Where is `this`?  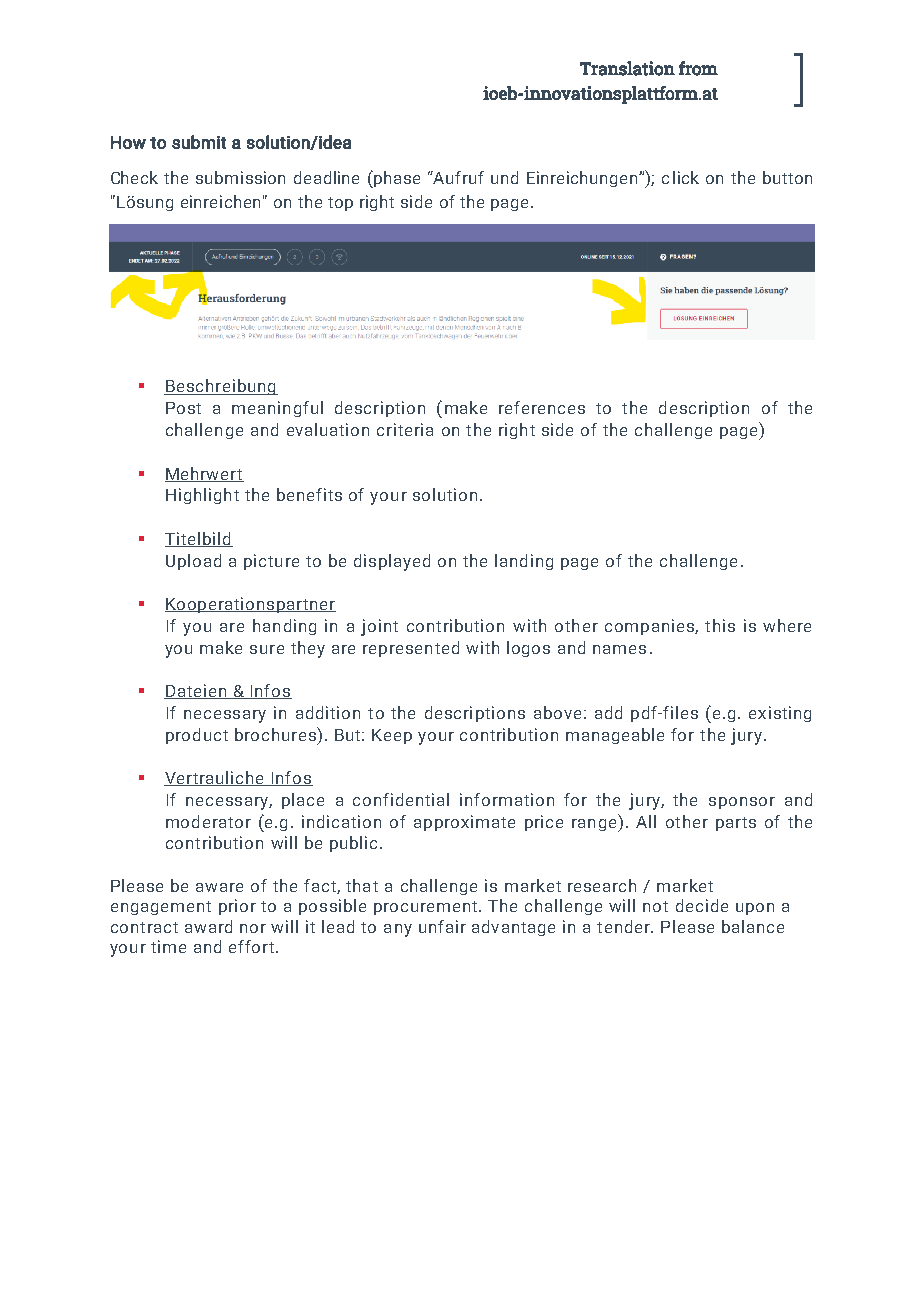
this is located at coordinates (720, 625).
